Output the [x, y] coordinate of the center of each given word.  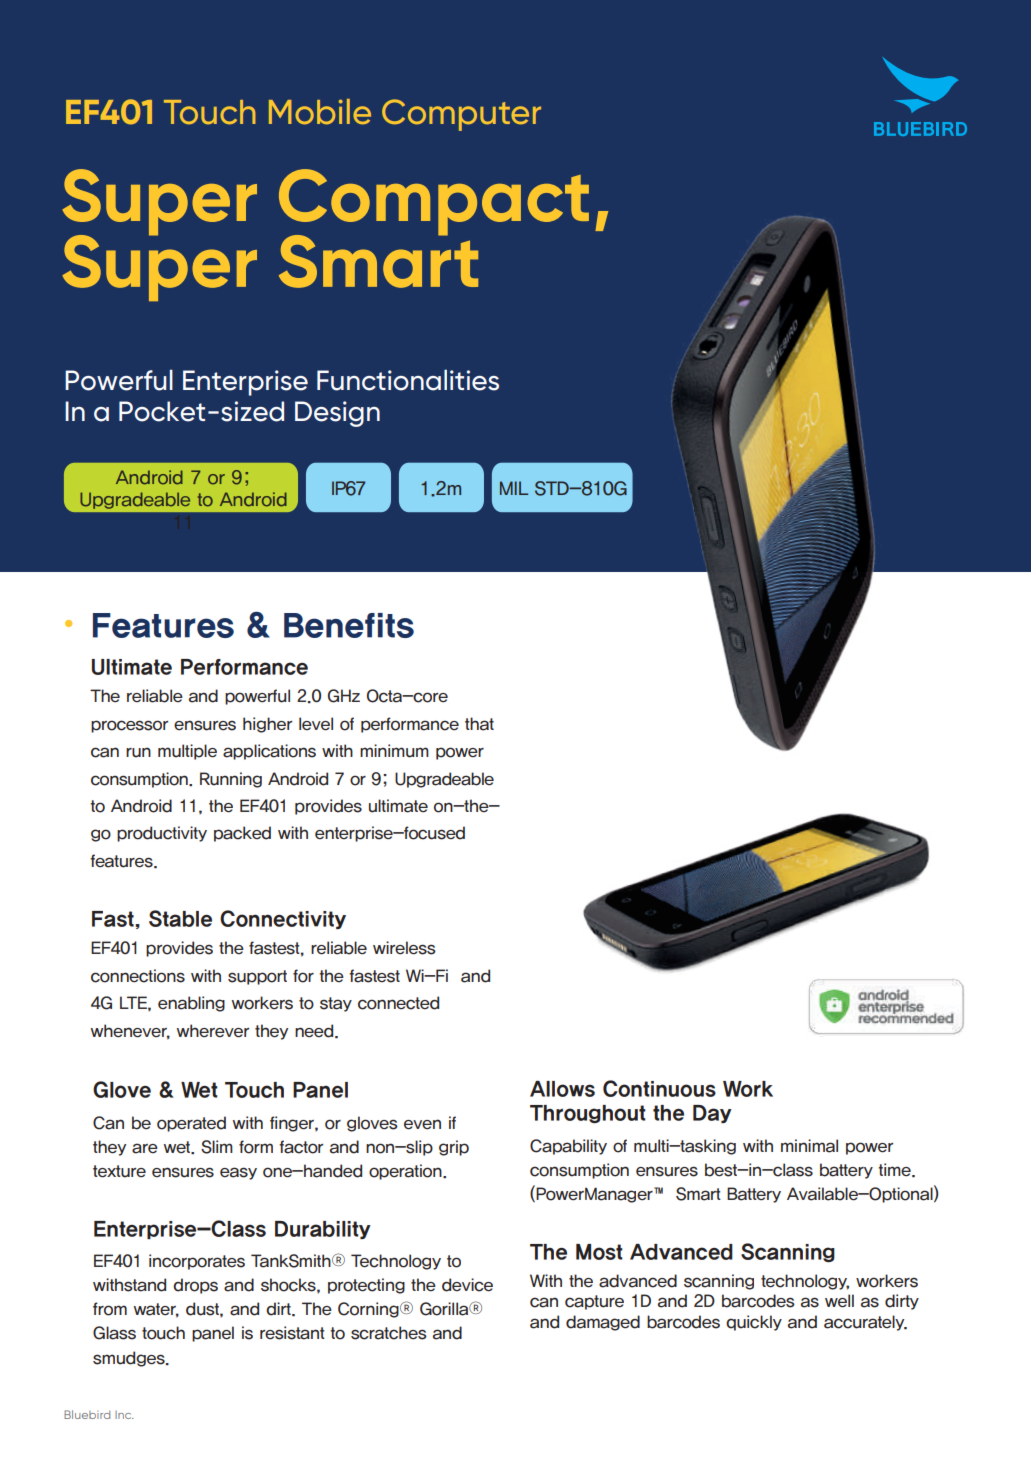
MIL [514, 488]
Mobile [320, 112]
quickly [754, 1323]
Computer [461, 115]
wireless [404, 948]
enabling [191, 1004]
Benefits [349, 625]
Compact [434, 203]
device [467, 1285]
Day [712, 1114]
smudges [130, 1359]
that [479, 724]
